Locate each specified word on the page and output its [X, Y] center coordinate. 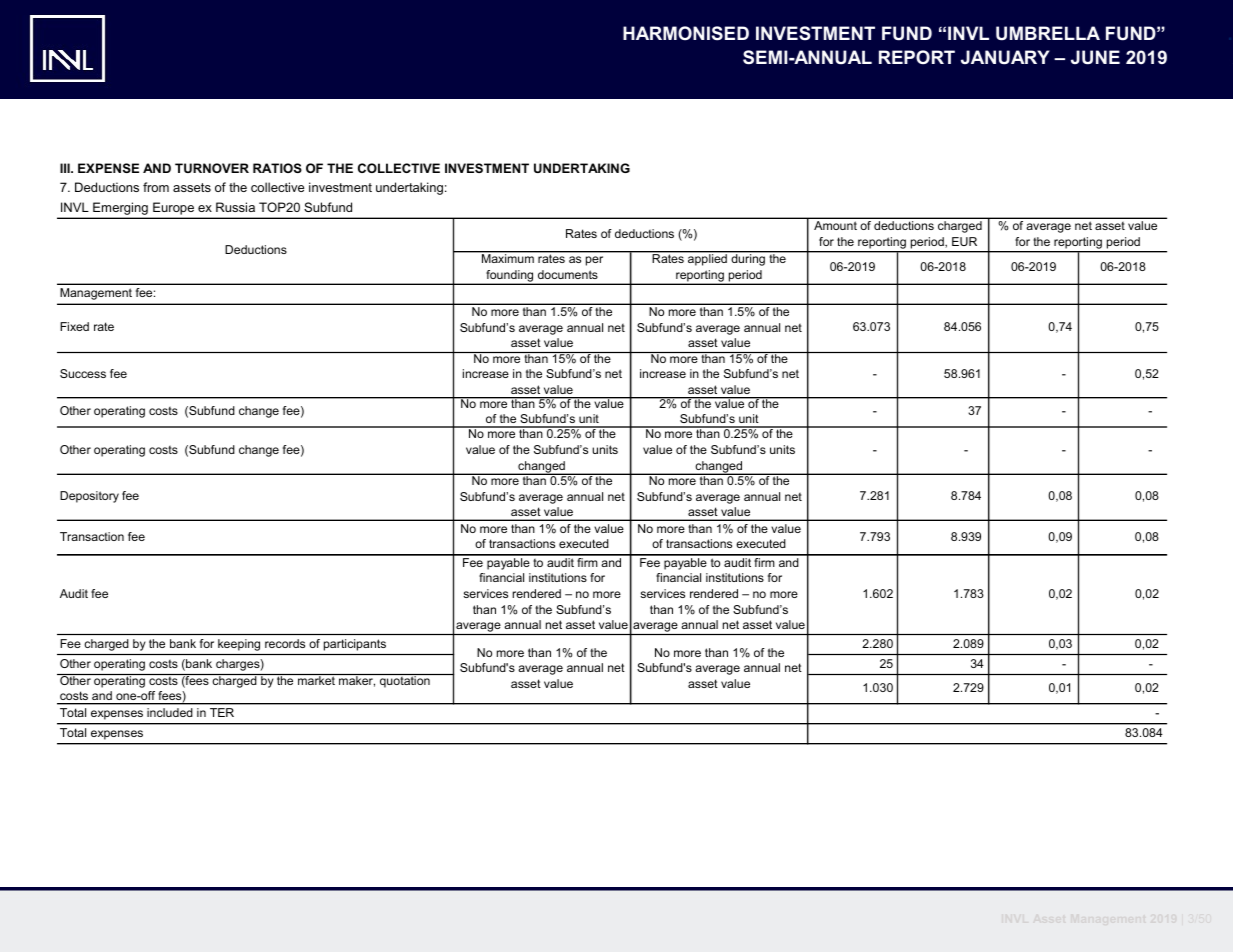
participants [355, 645]
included [170, 712]
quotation [405, 681]
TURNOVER [212, 168]
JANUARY [1005, 57]
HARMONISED [686, 33]
